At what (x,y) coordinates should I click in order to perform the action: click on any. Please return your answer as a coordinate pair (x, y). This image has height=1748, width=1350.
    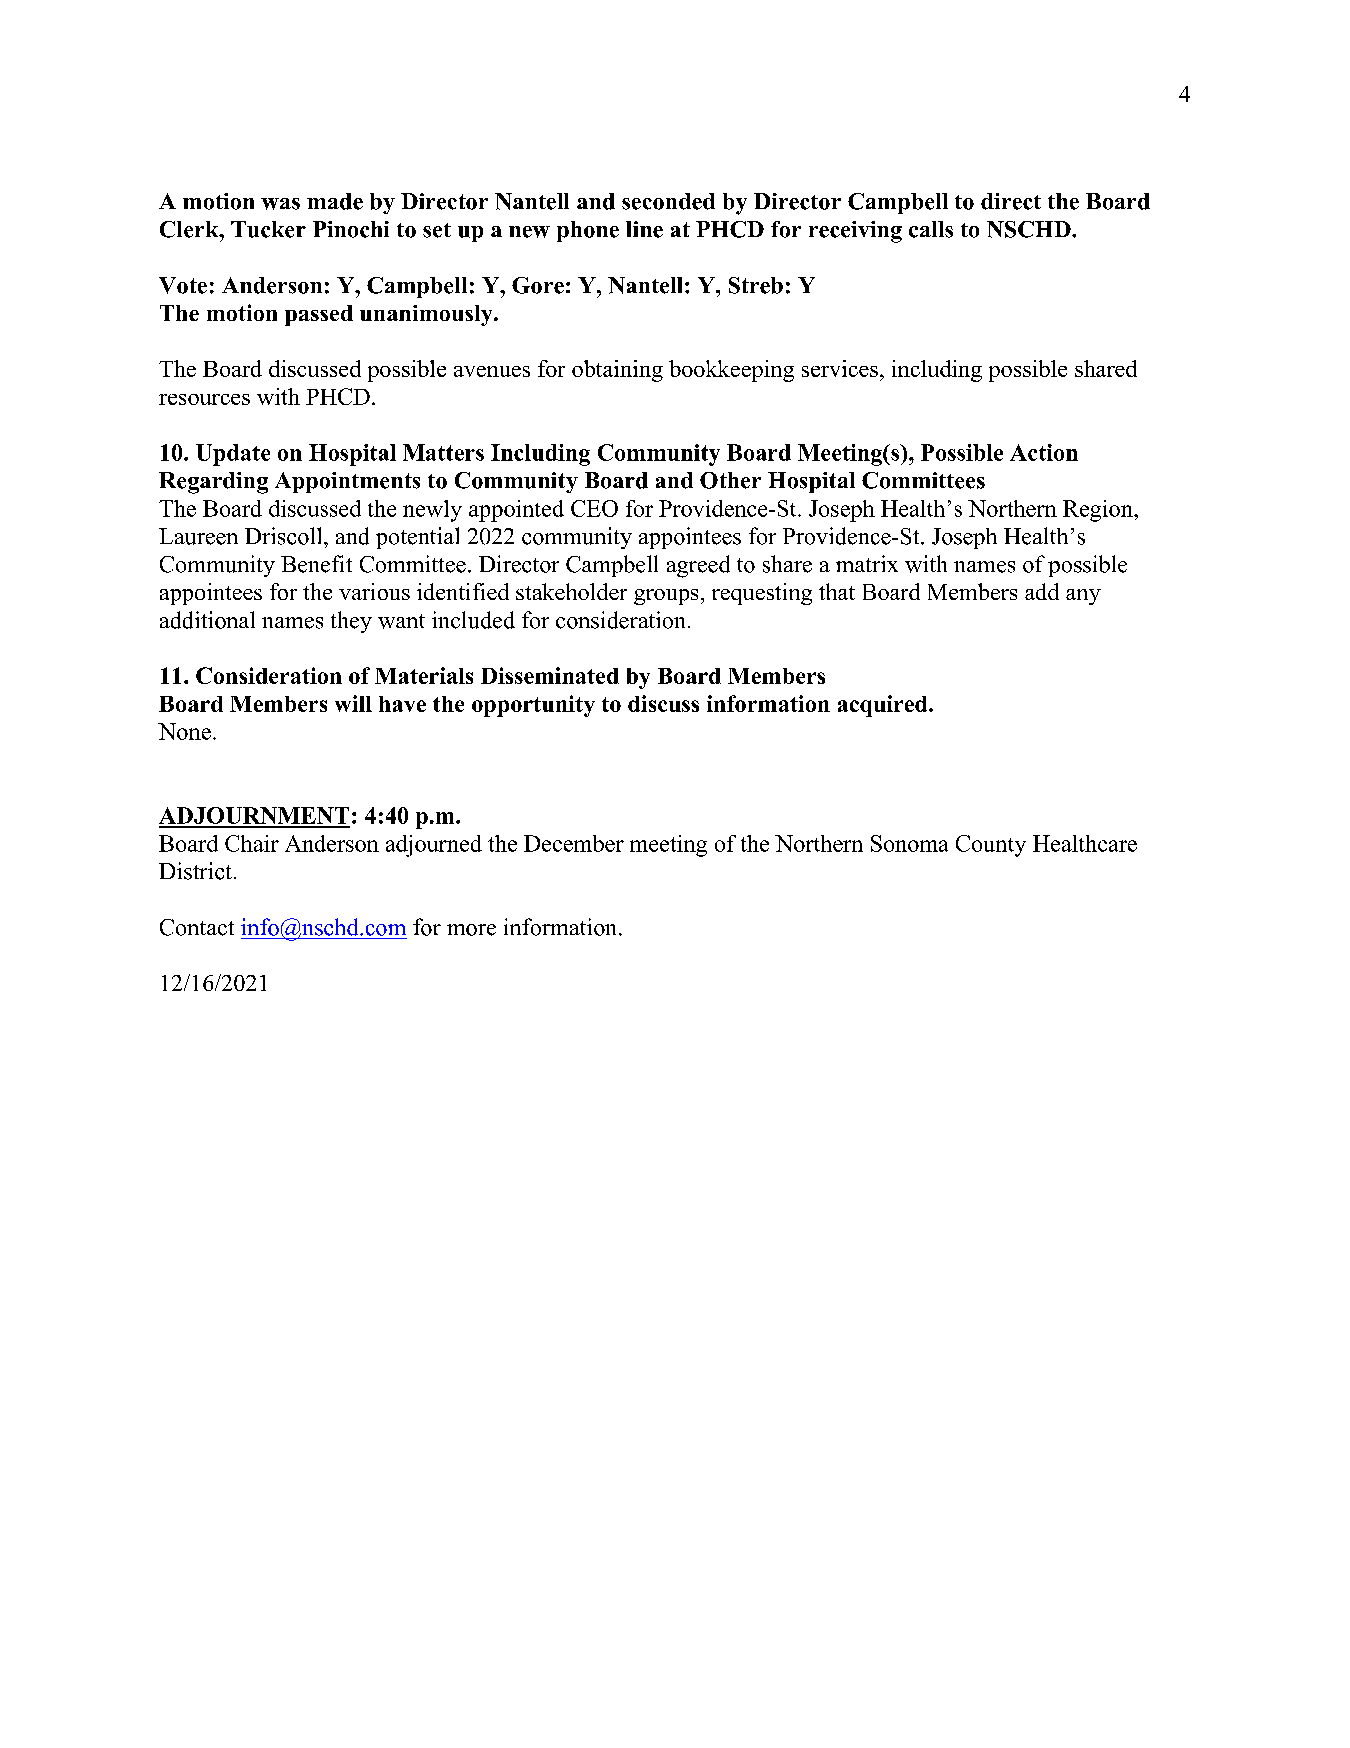
    Looking at the image, I should click on (1083, 597).
